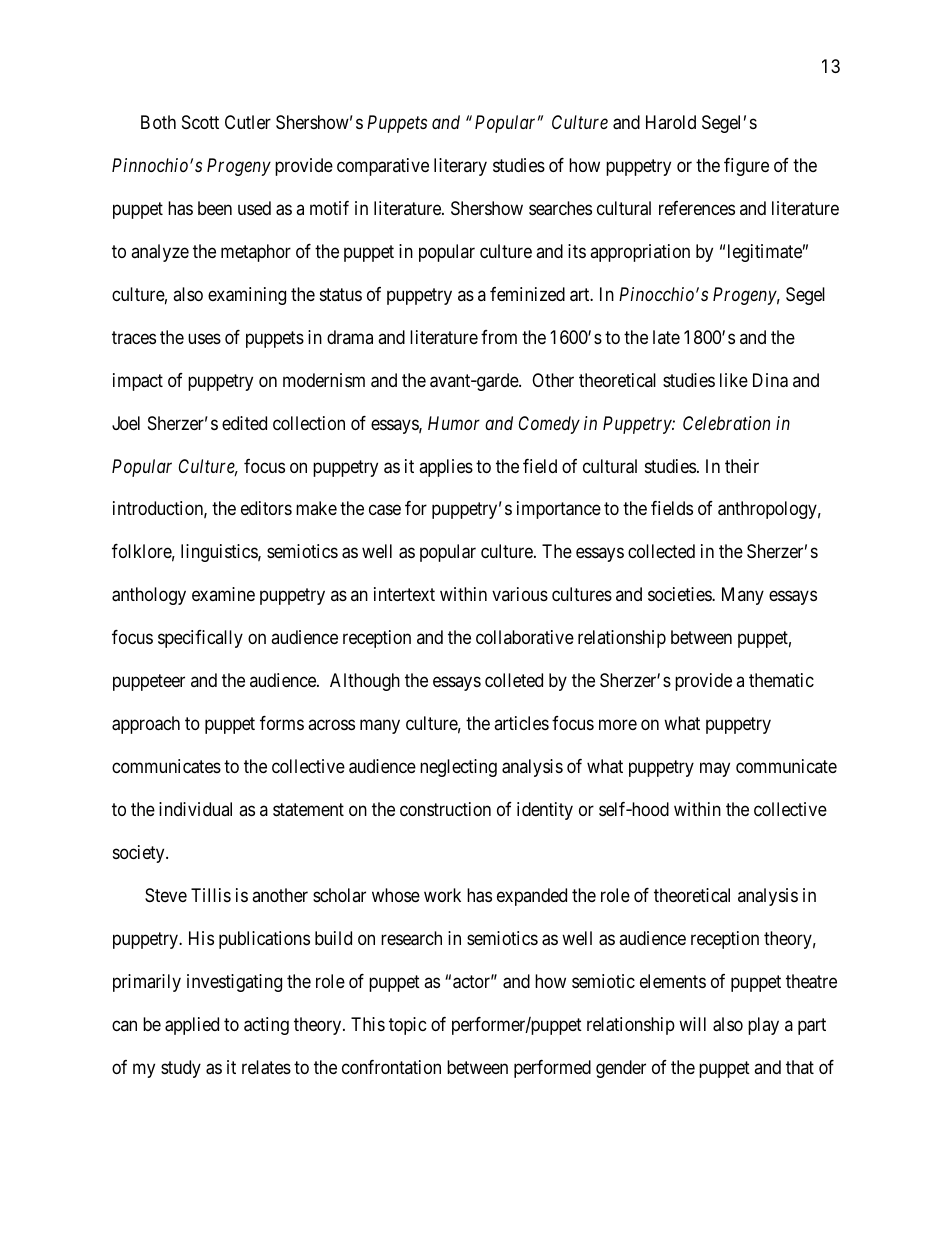  Describe the element at coordinates (680, 594) in the screenshot. I see `societies` at that location.
